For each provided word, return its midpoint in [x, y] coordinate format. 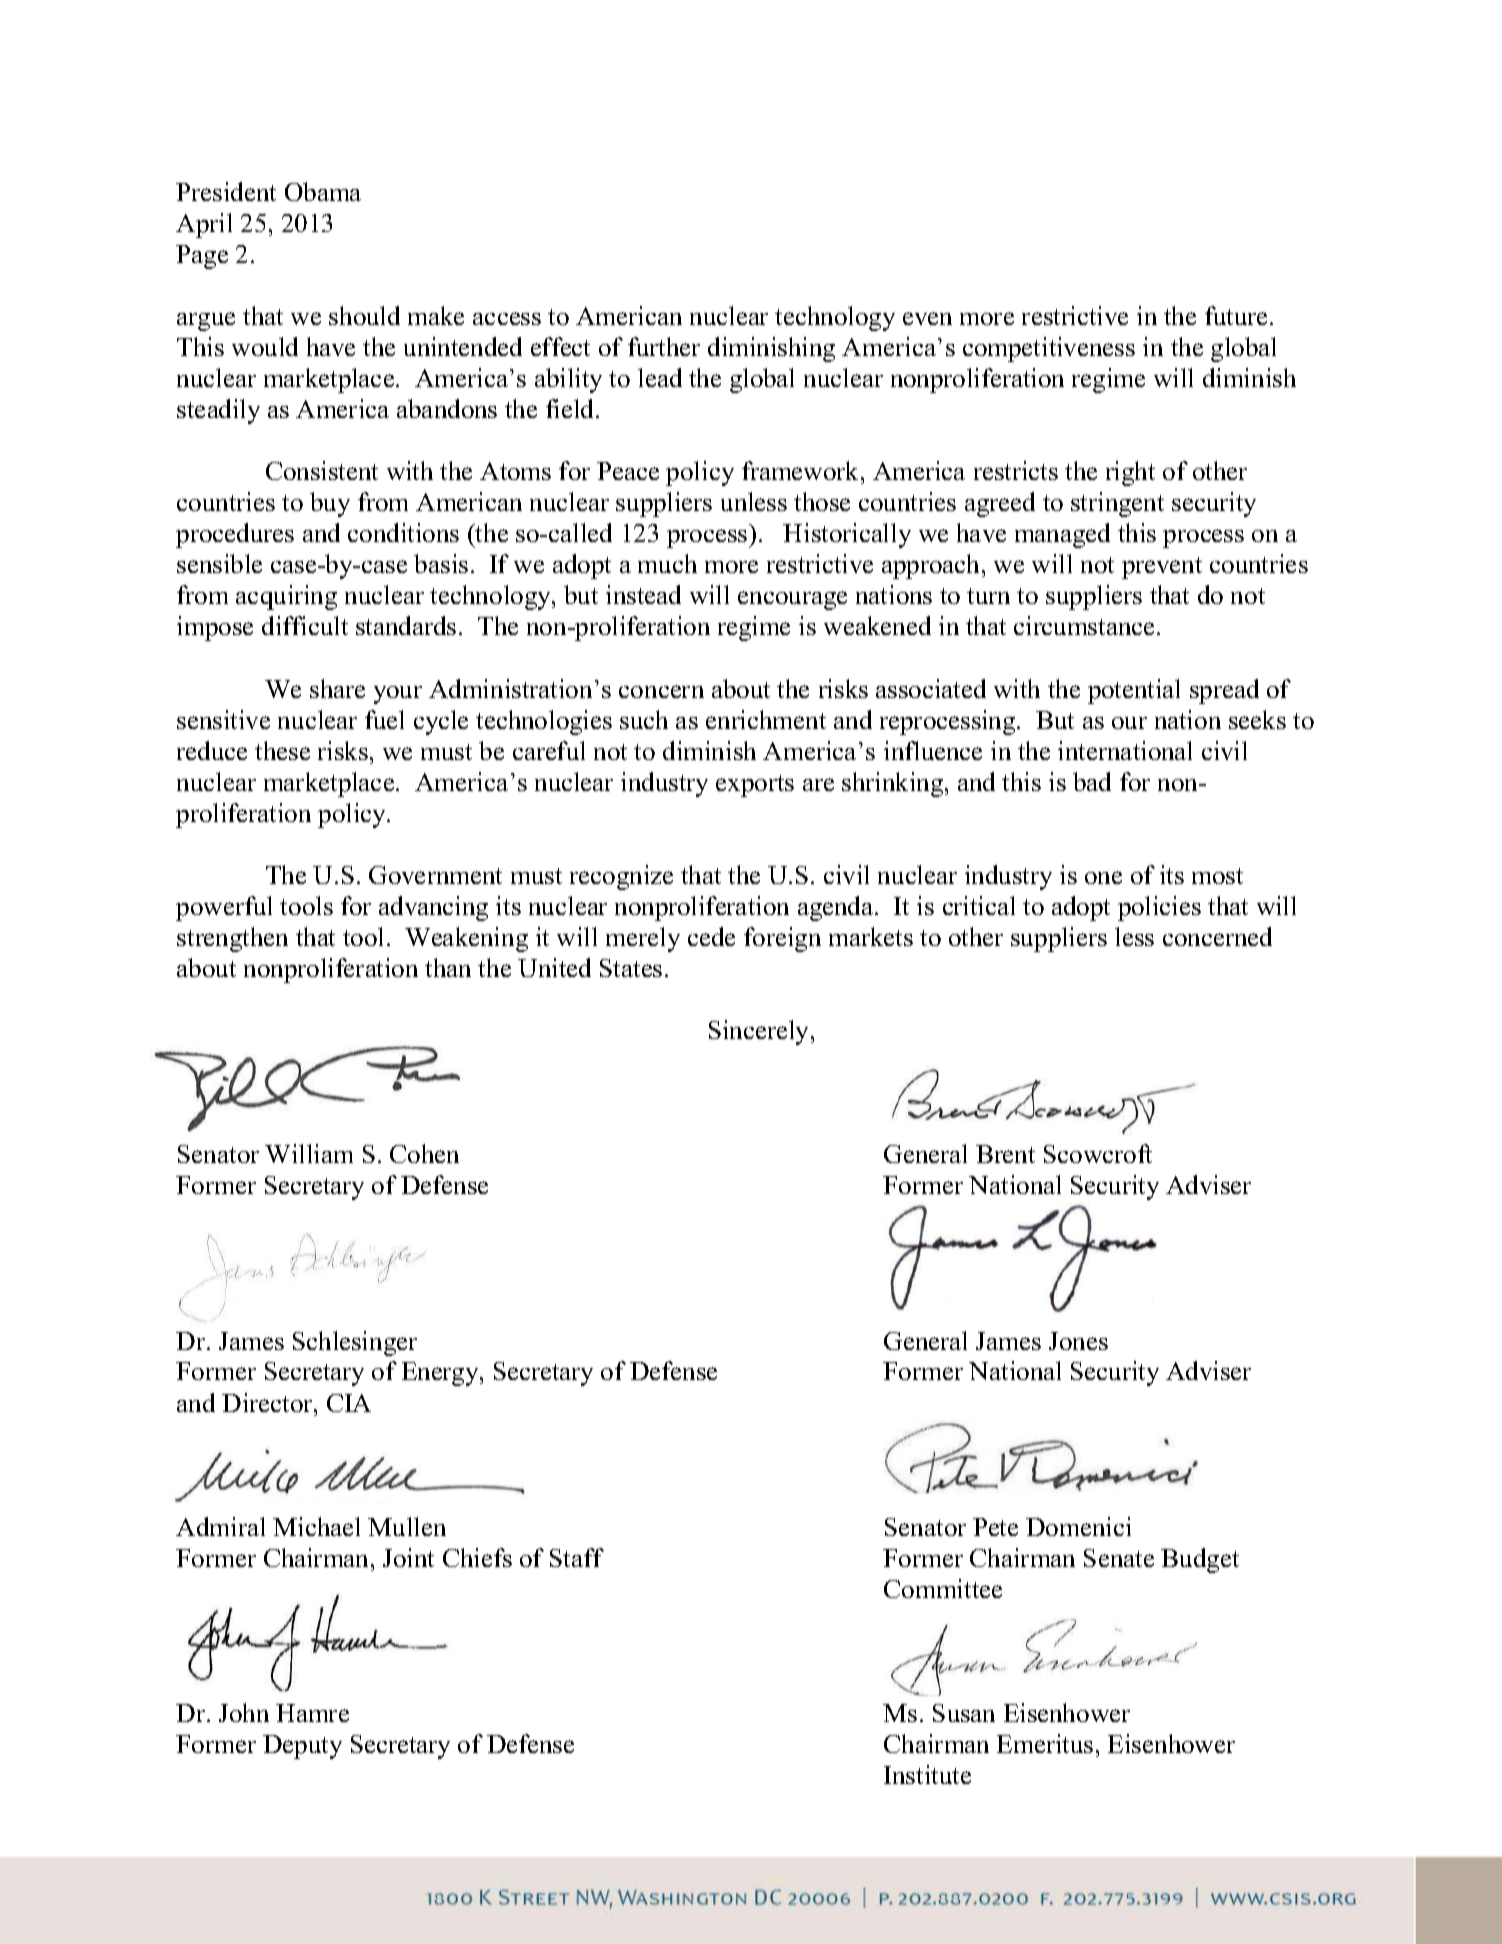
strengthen [232, 939]
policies [1159, 908]
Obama [323, 191]
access [507, 318]
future [1238, 315]
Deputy [302, 1747]
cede [711, 936]
